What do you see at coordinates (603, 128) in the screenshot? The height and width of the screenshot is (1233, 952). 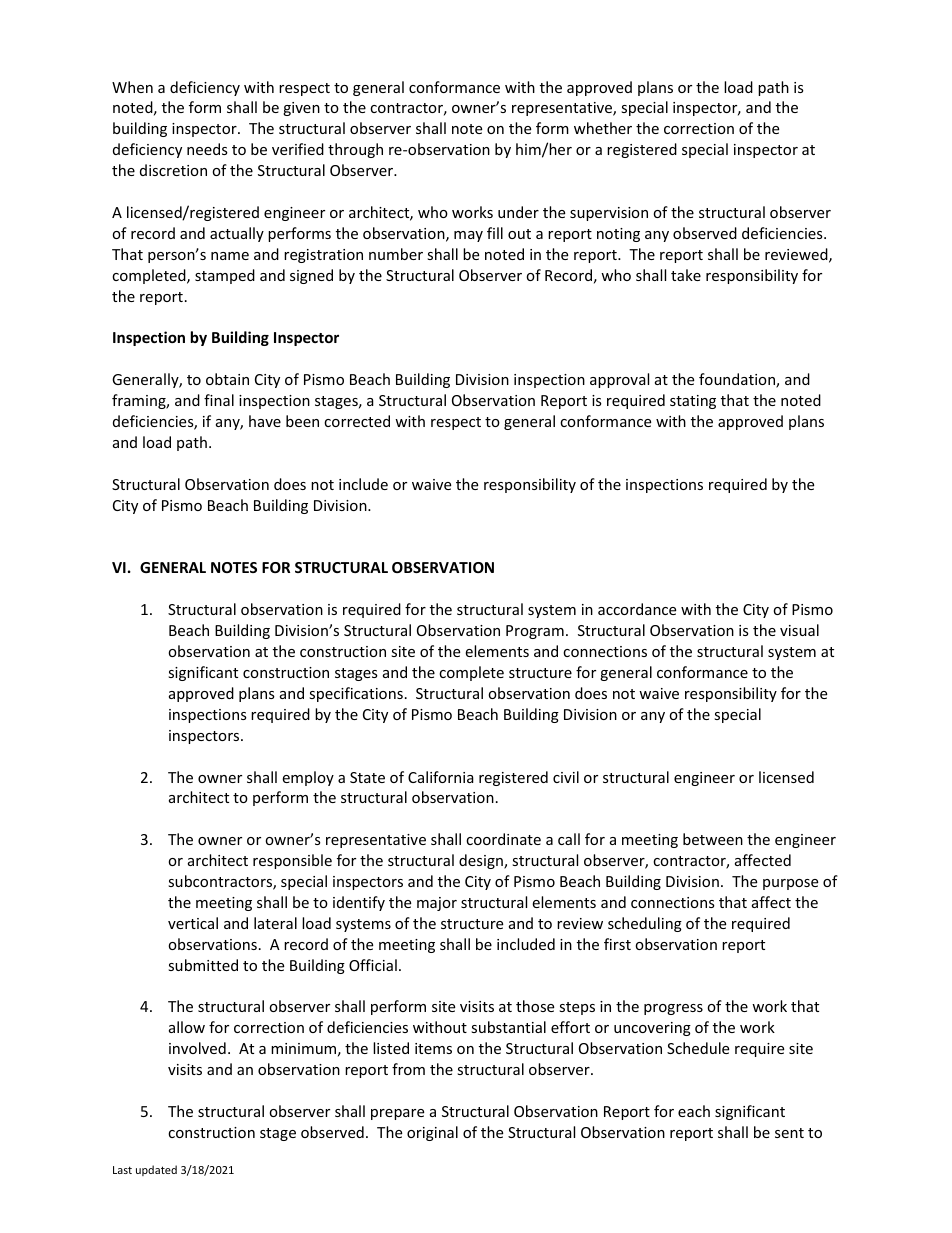 I see `whether` at bounding box center [603, 128].
